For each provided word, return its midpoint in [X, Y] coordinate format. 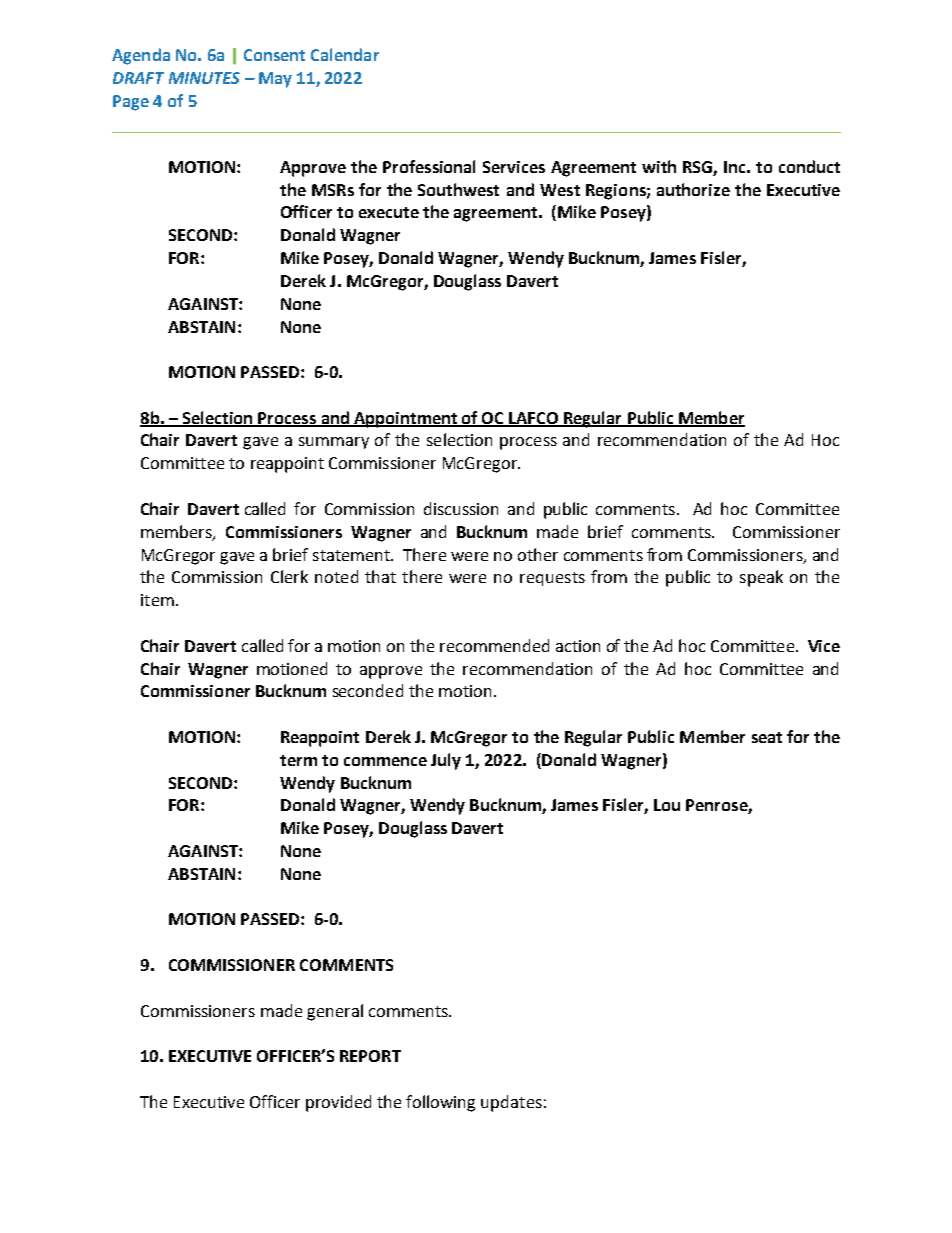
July [446, 761]
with [659, 166]
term [298, 760]
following [440, 1103]
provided [338, 1103]
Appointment [406, 420]
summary [334, 443]
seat [767, 737]
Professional [429, 166]
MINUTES [204, 78]
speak [761, 578]
